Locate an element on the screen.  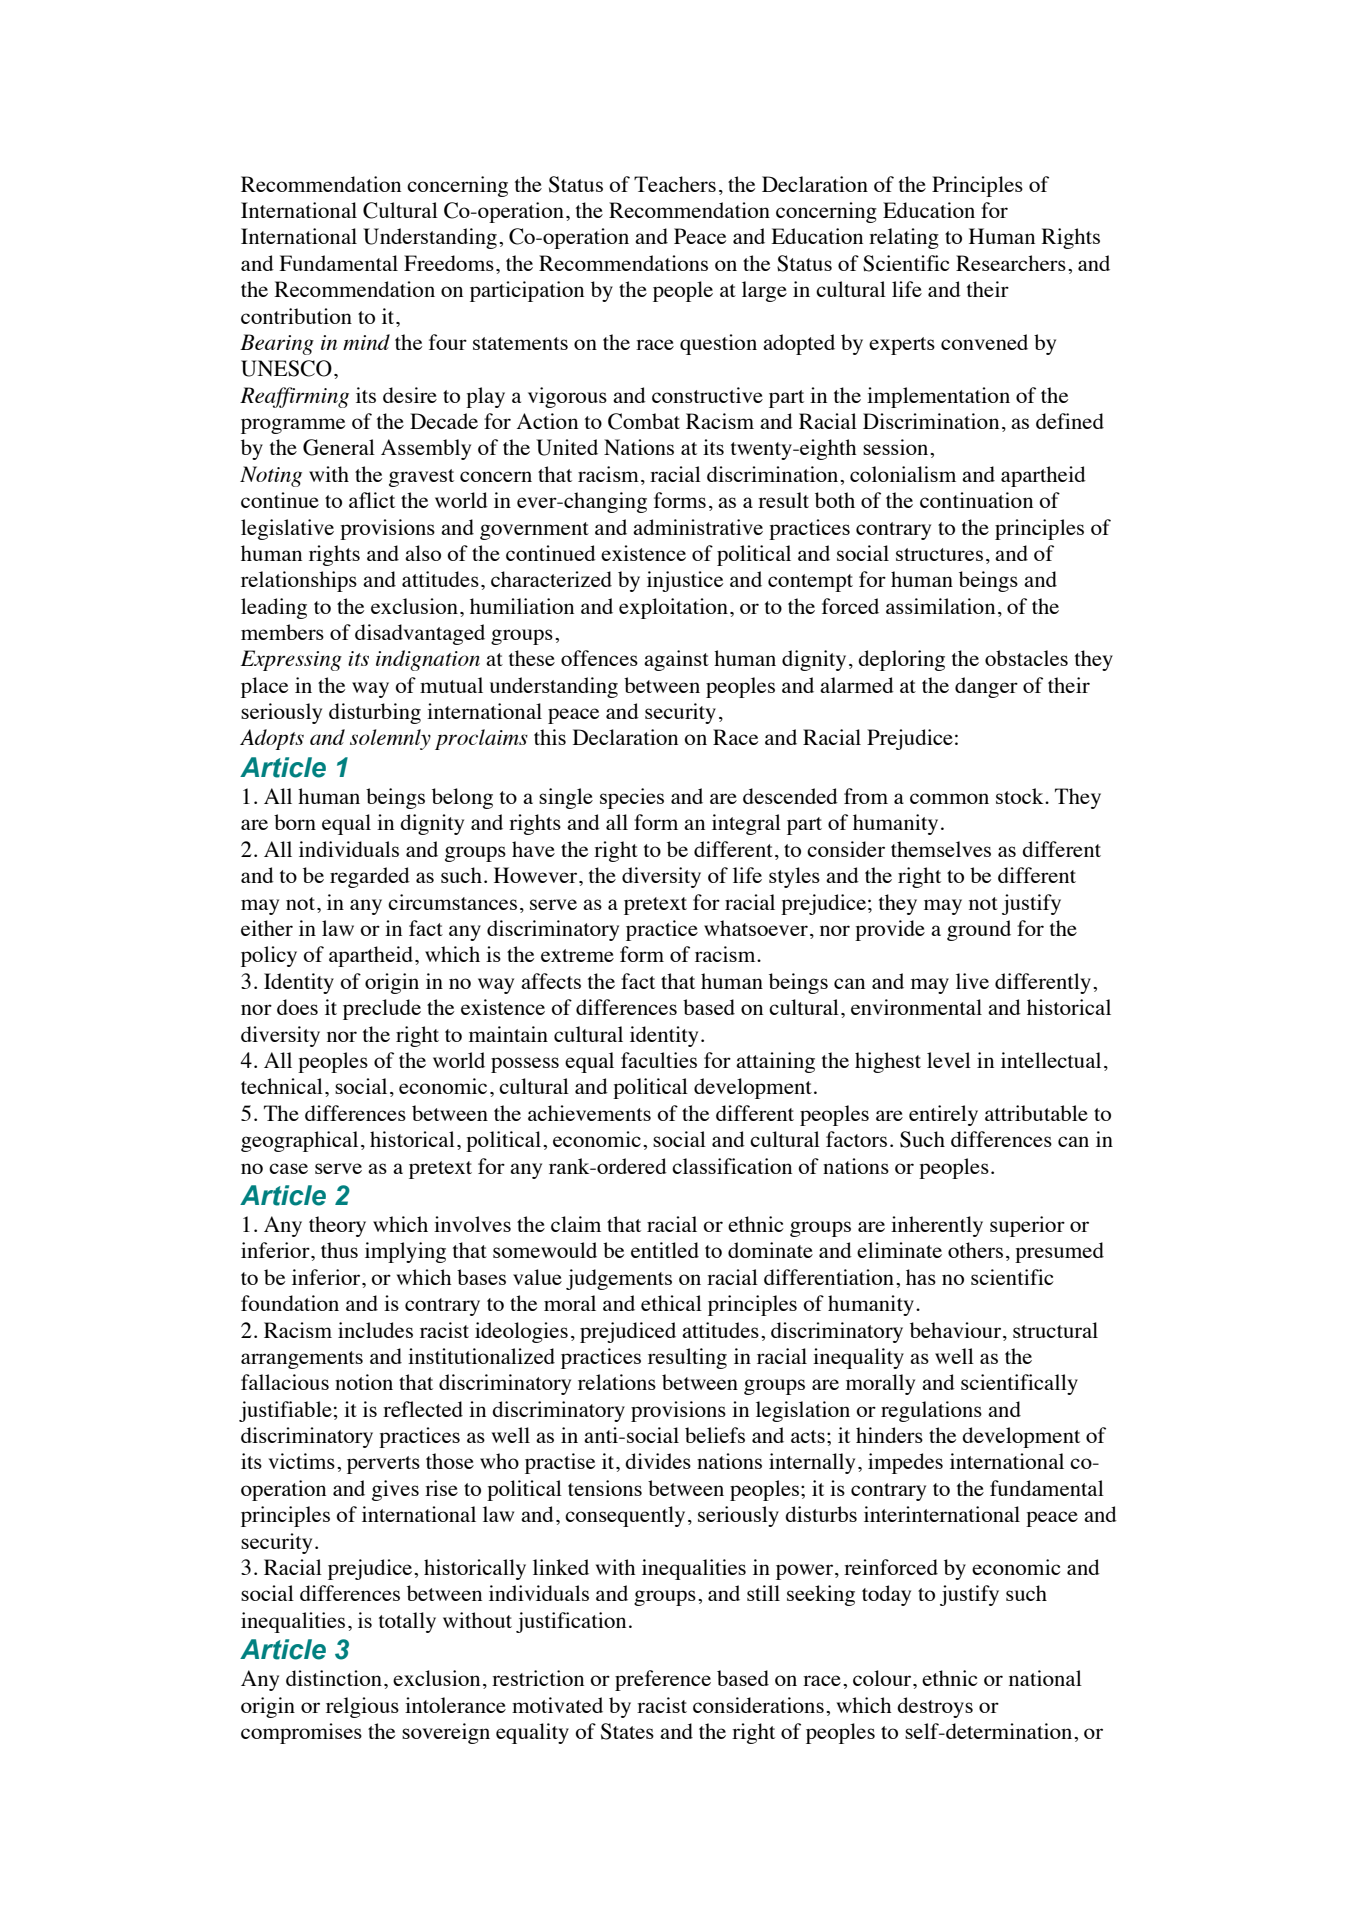
theory is located at coordinates (337, 1226).
